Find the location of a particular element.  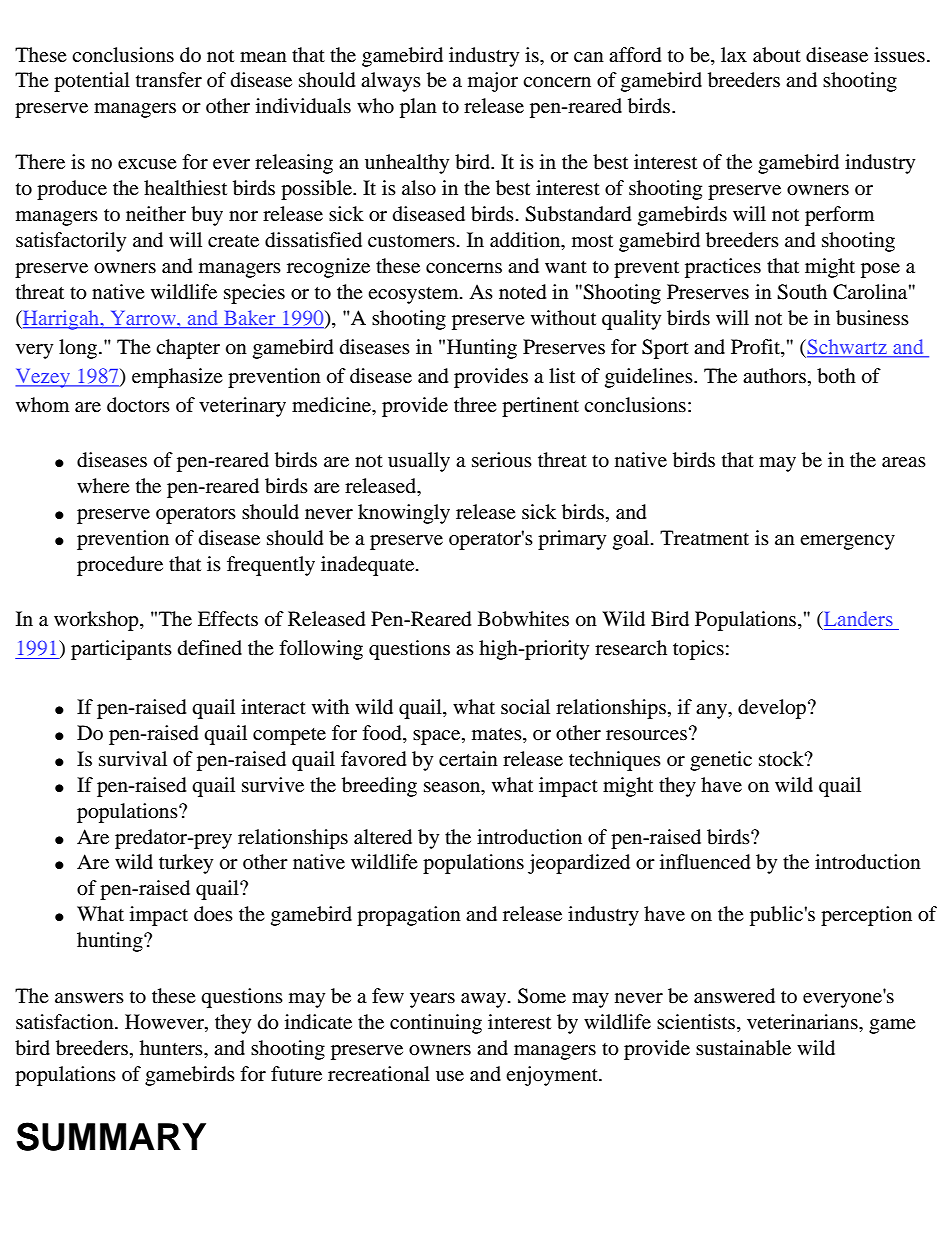

influenced is located at coordinates (705, 862).
